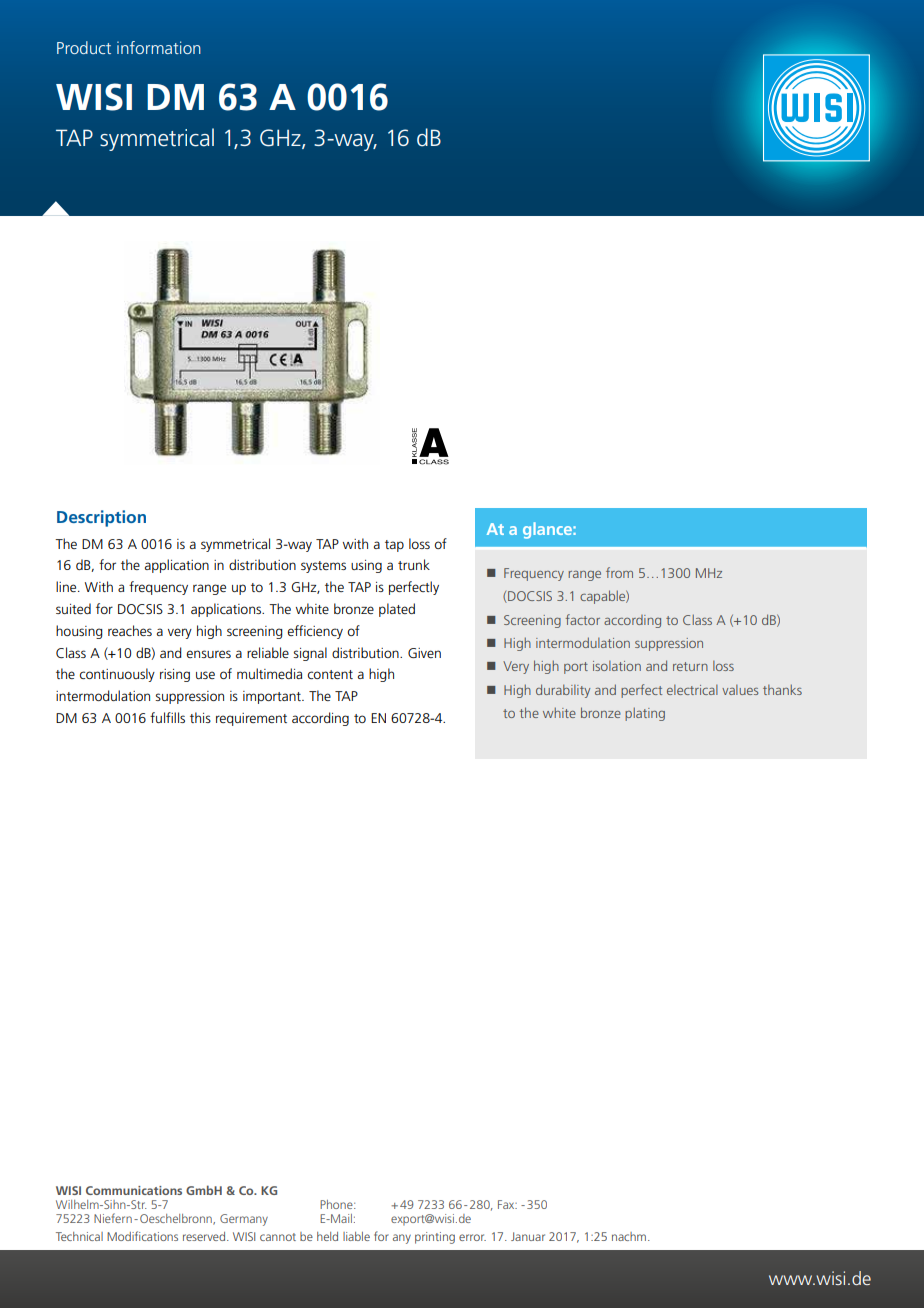  What do you see at coordinates (548, 530) in the screenshot?
I see `glance` at bounding box center [548, 530].
